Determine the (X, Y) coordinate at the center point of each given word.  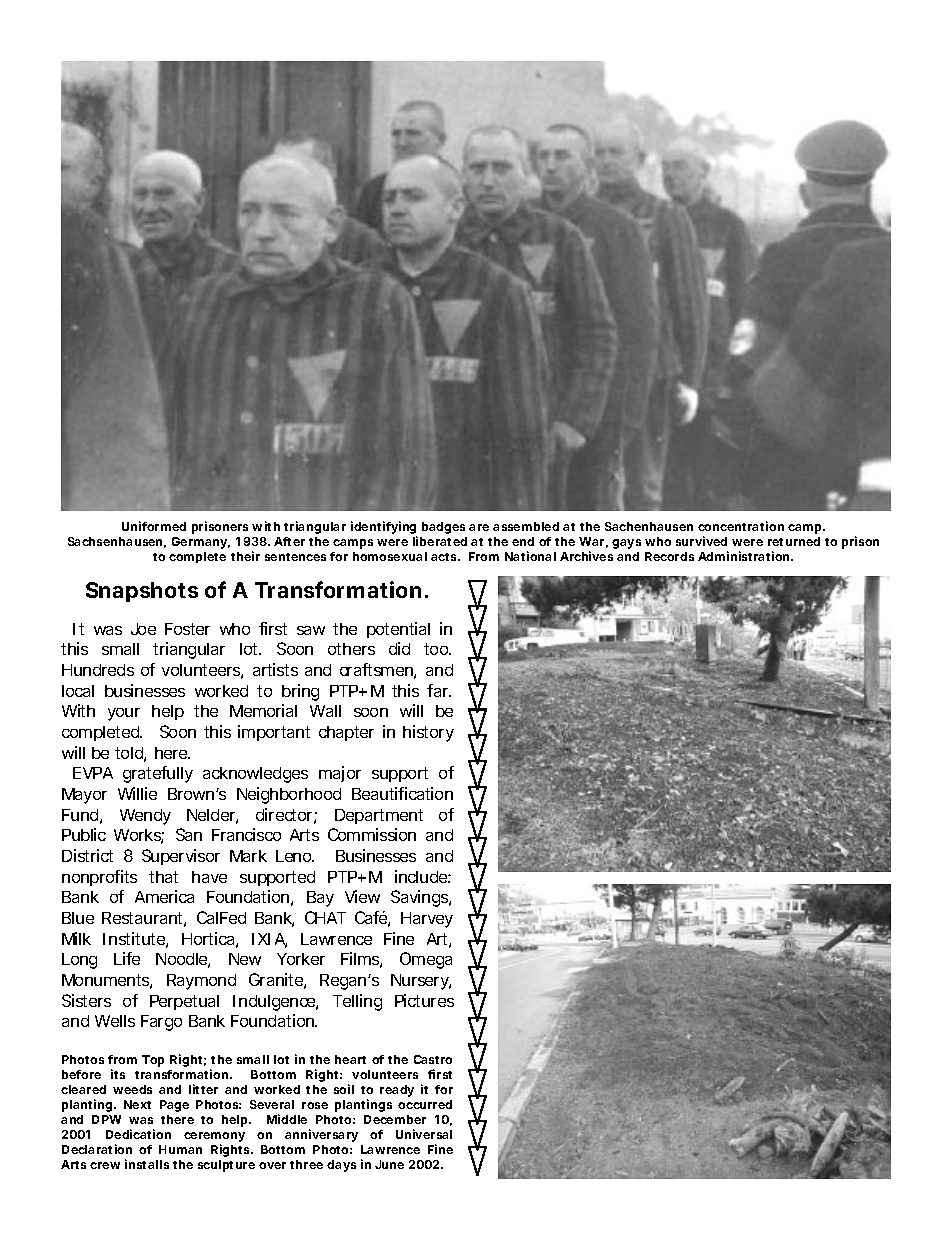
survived (701, 541)
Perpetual (184, 1002)
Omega (426, 960)
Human (180, 1149)
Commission (372, 834)
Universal (424, 1134)
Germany (201, 543)
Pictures (424, 1000)
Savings (421, 898)
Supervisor (181, 857)
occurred (425, 1104)
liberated (440, 541)
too (437, 649)
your (124, 714)
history (428, 733)
